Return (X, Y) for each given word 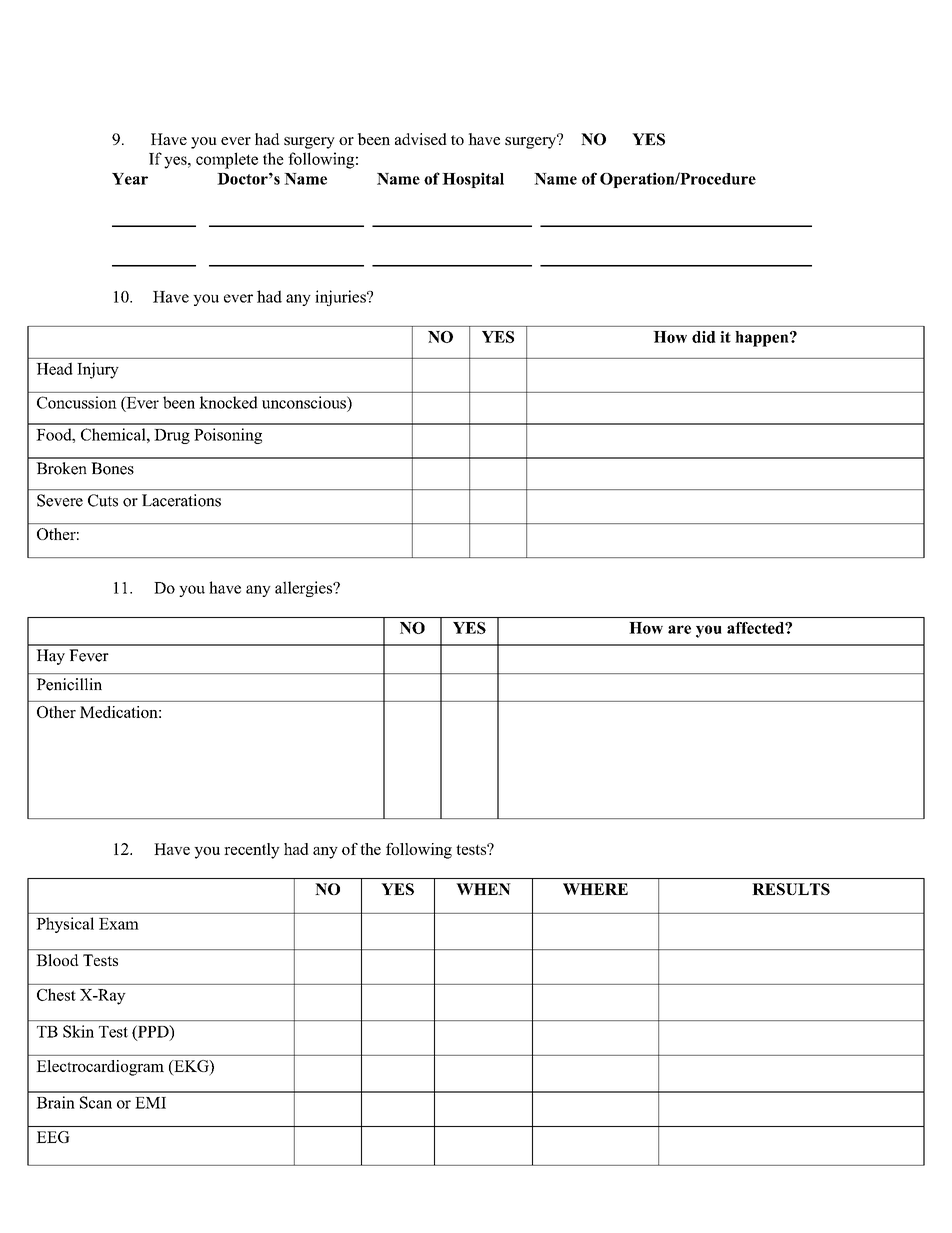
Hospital (473, 180)
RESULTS (791, 889)
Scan (96, 1102)
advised (421, 139)
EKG (191, 1066)
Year (130, 179)
